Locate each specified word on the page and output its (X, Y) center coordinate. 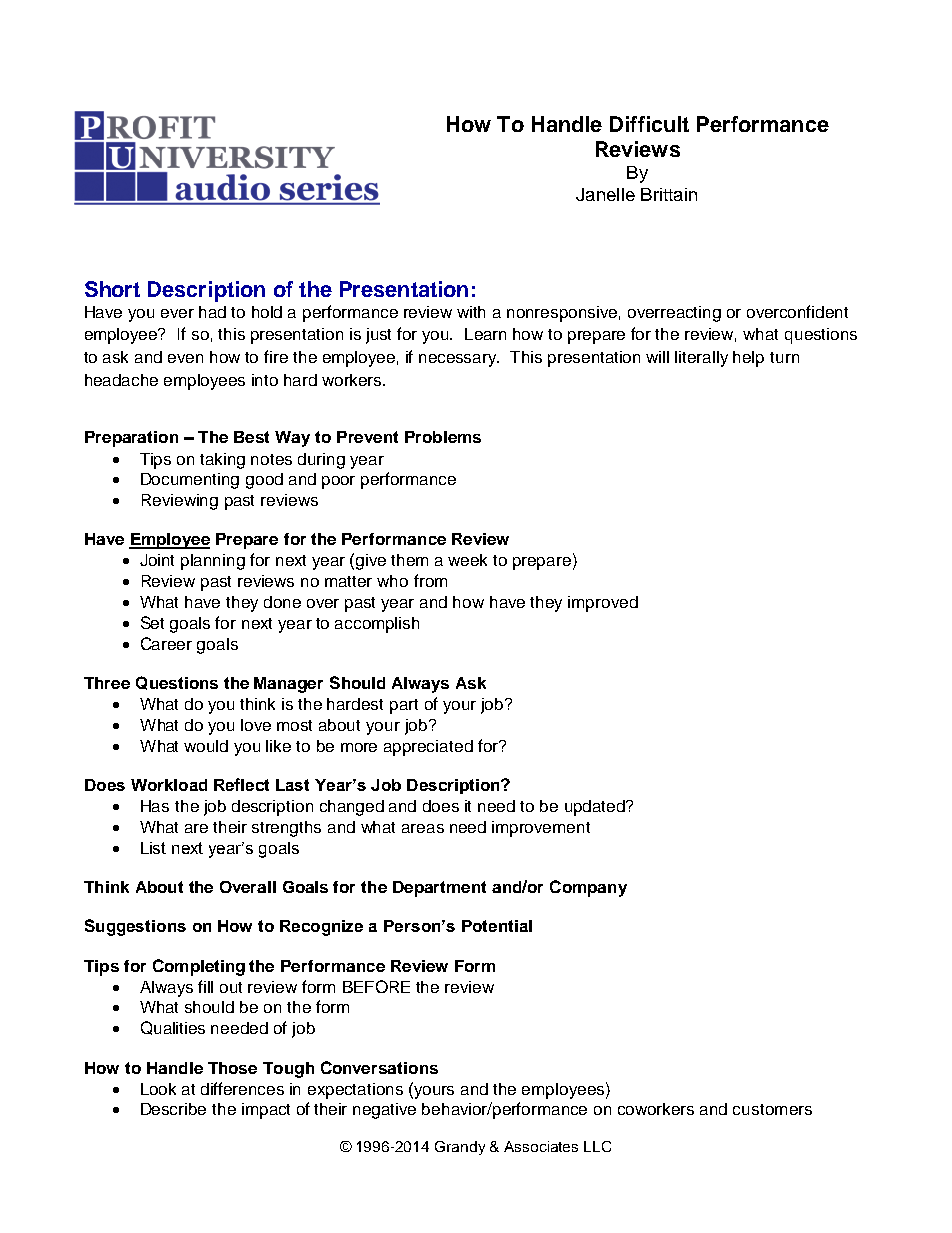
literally (701, 359)
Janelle (605, 194)
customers (772, 1109)
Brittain (669, 194)
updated (596, 808)
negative (384, 1111)
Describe (173, 1109)
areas (423, 828)
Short (112, 289)
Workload (169, 785)
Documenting (190, 481)
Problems (443, 437)
